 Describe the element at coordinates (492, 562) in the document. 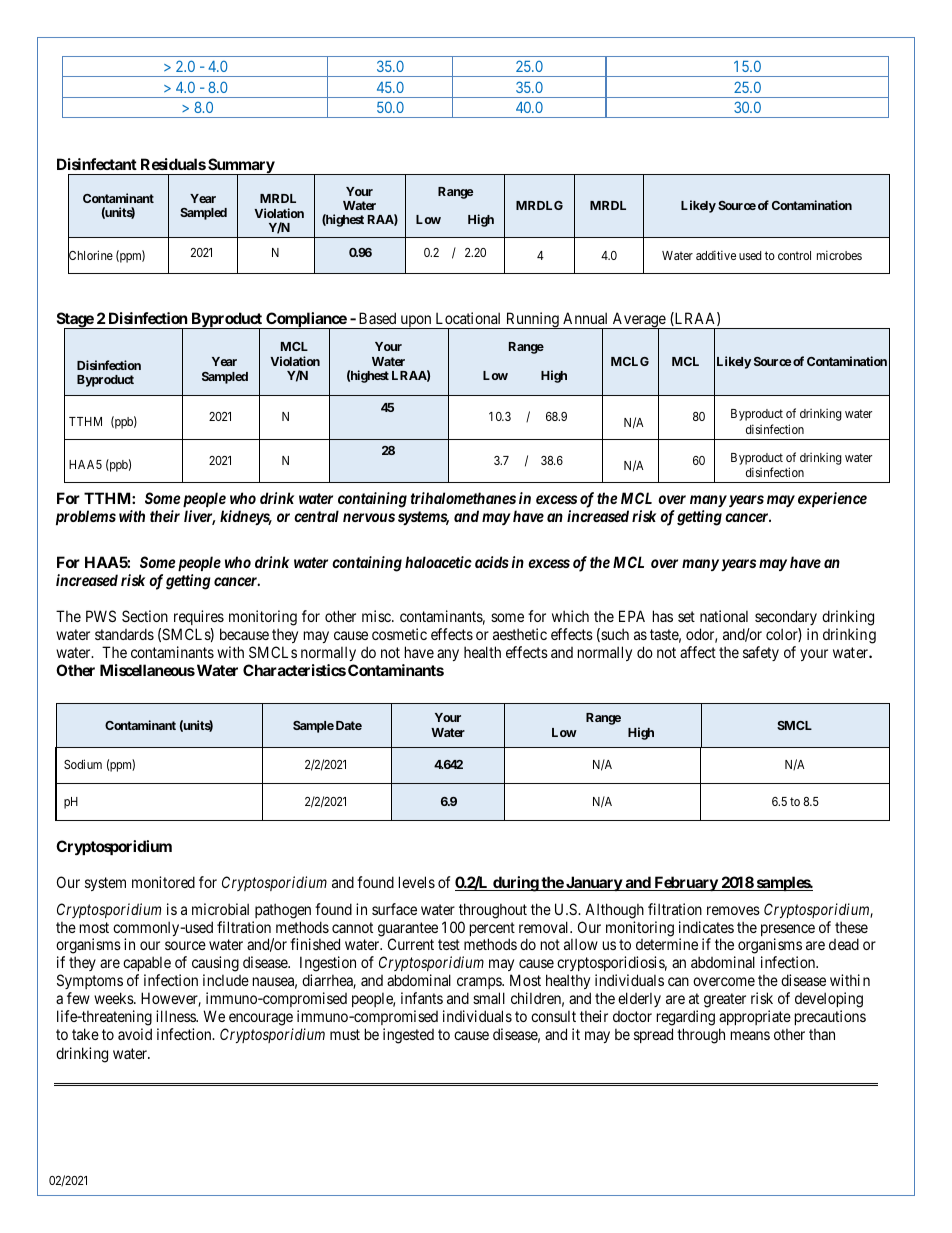

I see `acids` at that location.
